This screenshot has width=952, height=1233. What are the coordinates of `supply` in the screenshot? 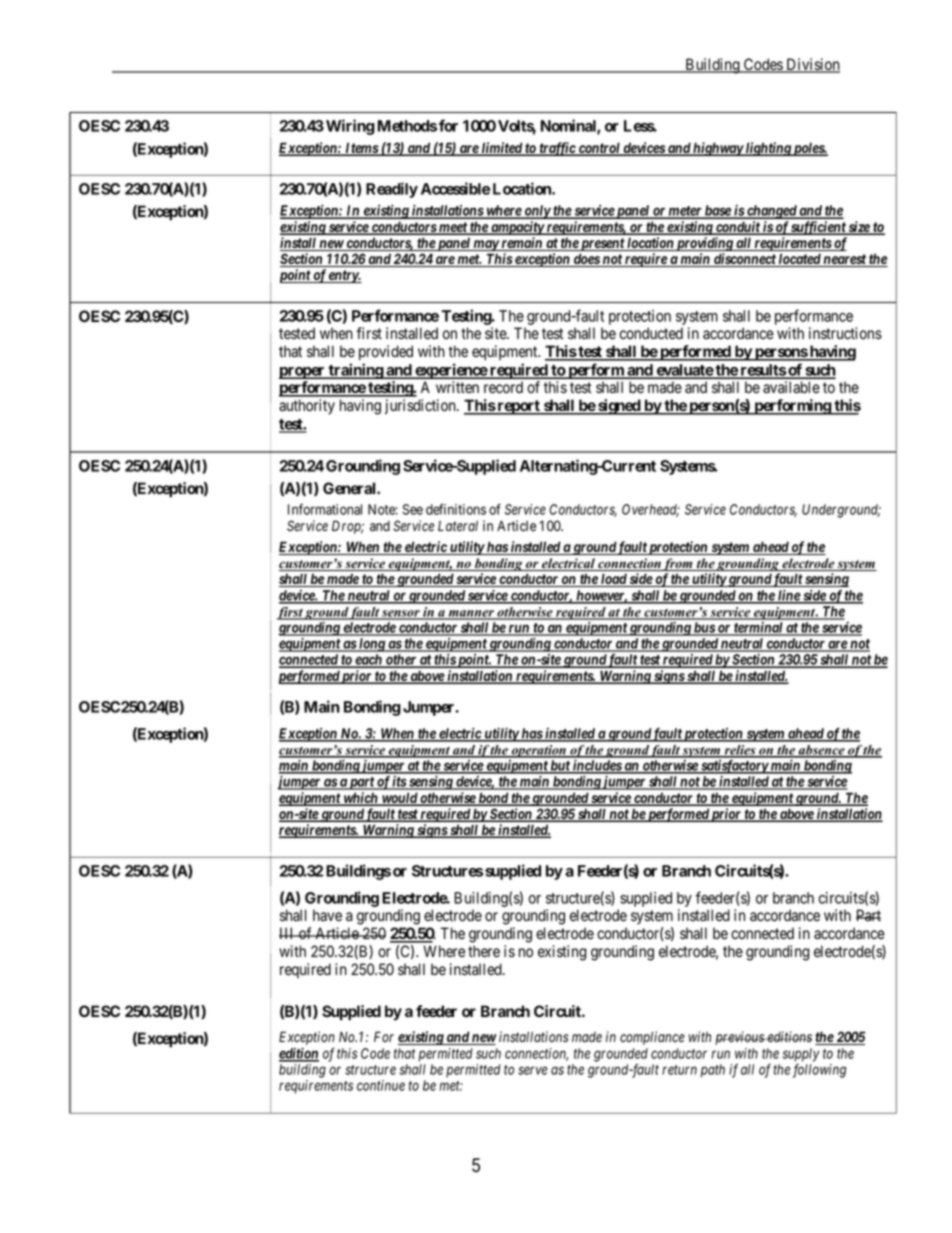 It's located at (801, 1055).
